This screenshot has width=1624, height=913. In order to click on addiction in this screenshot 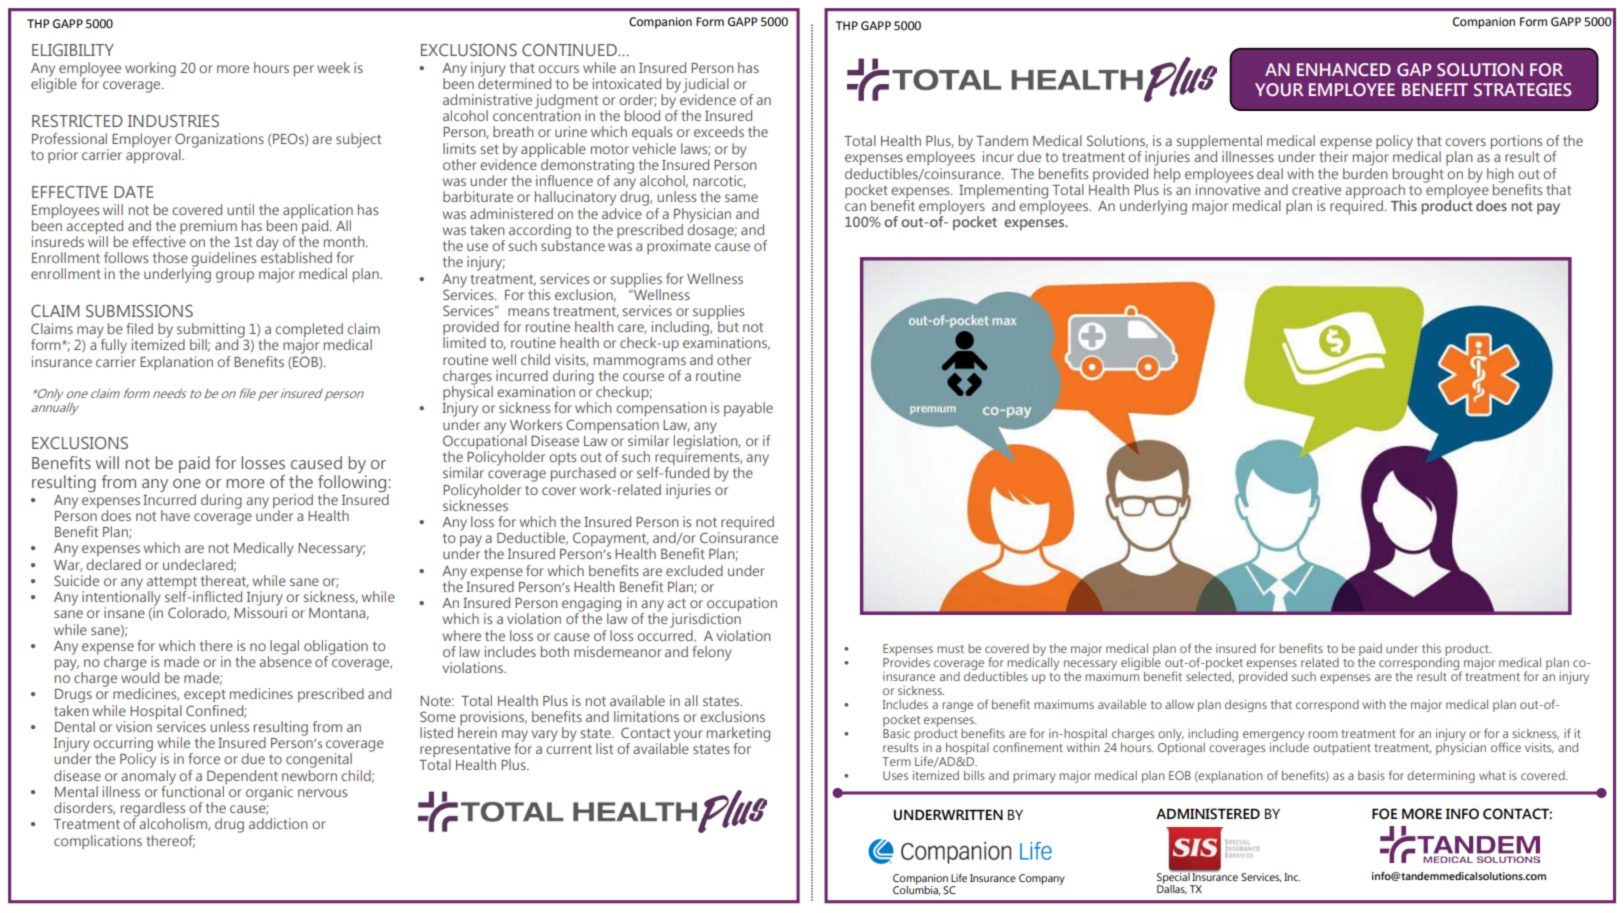, I will do `click(278, 823)`.
